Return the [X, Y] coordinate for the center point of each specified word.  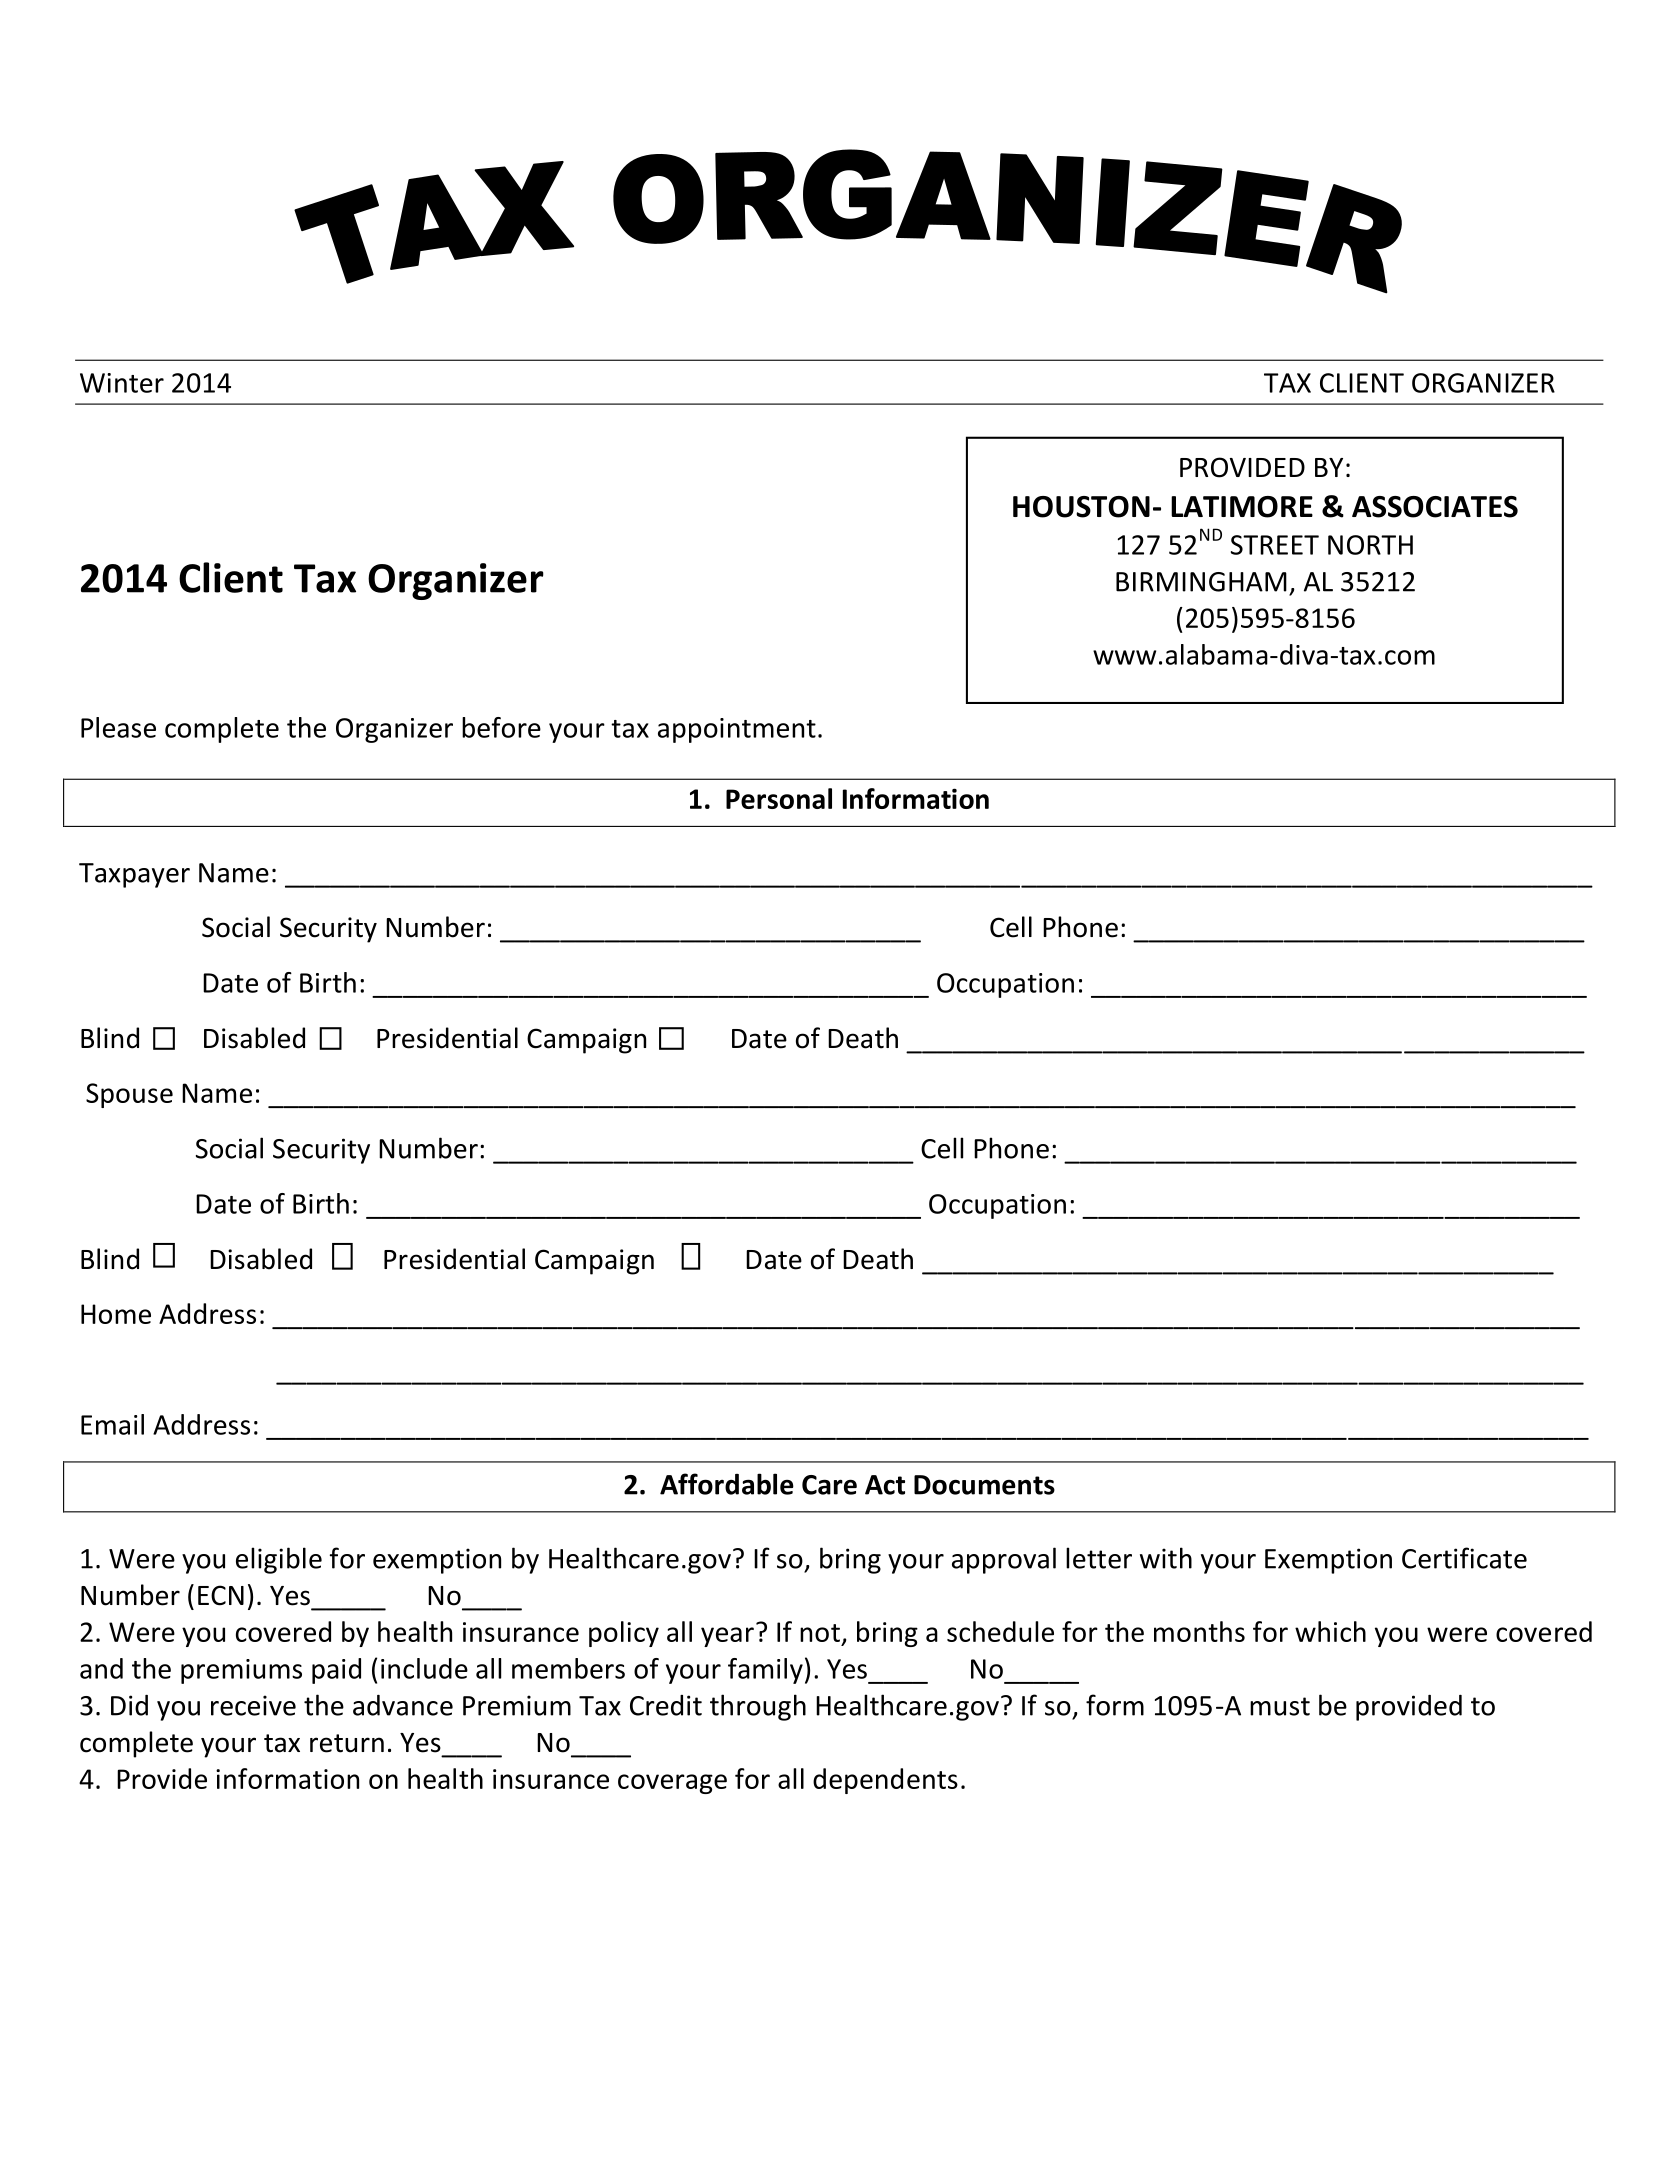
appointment [737, 730]
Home [116, 1314]
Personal [779, 798]
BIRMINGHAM [1201, 582]
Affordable [727, 1484]
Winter [122, 383]
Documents [984, 1485]
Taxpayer [134, 875]
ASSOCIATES [1435, 507]
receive [253, 1705]
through [758, 1707]
